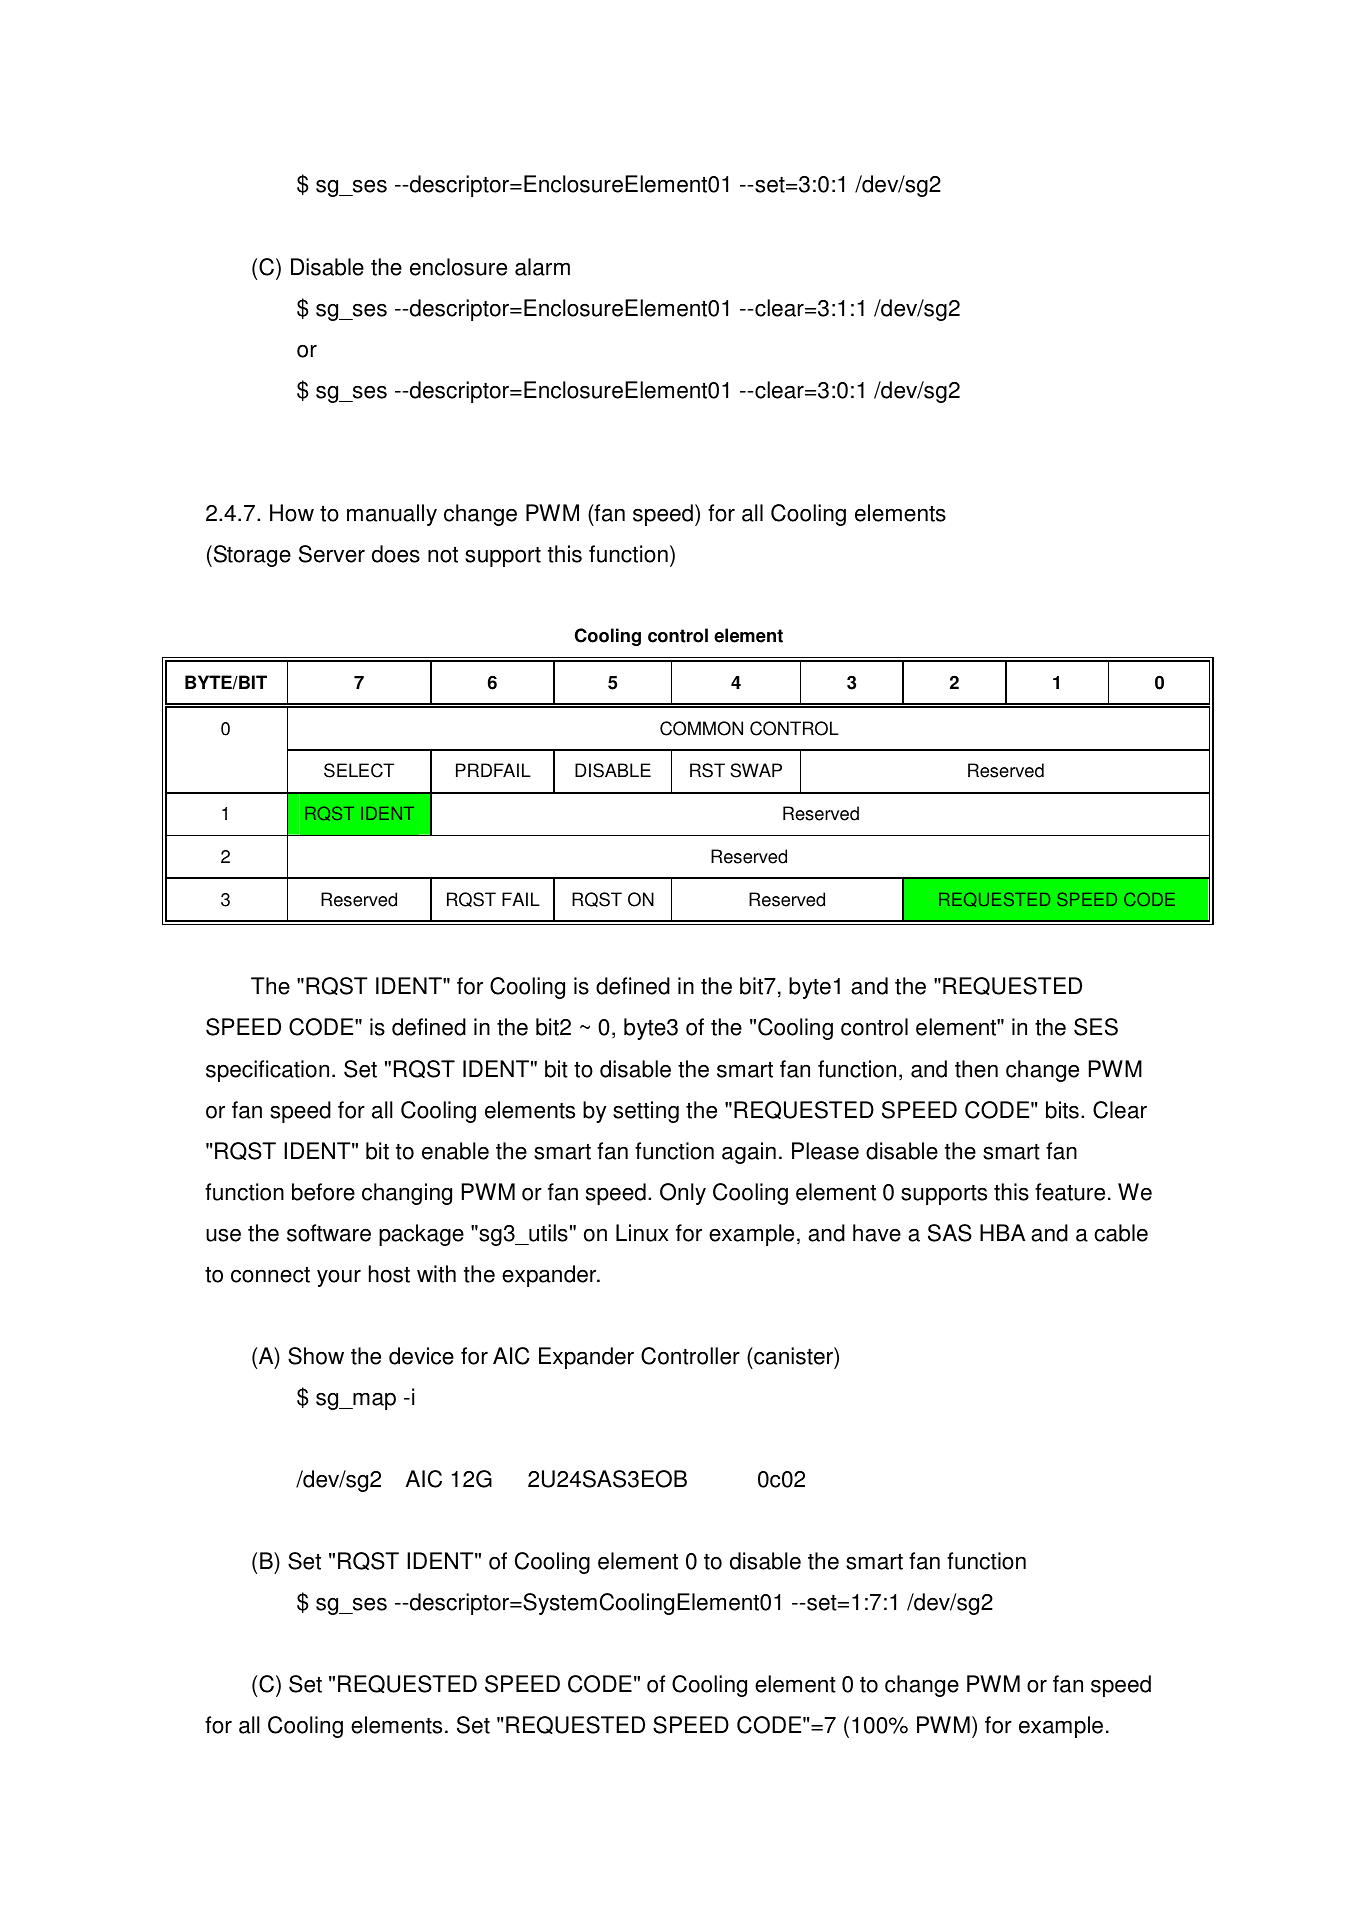 The height and width of the document is (1920, 1357). What do you see at coordinates (392, 515) in the document?
I see `manually` at bounding box center [392, 515].
